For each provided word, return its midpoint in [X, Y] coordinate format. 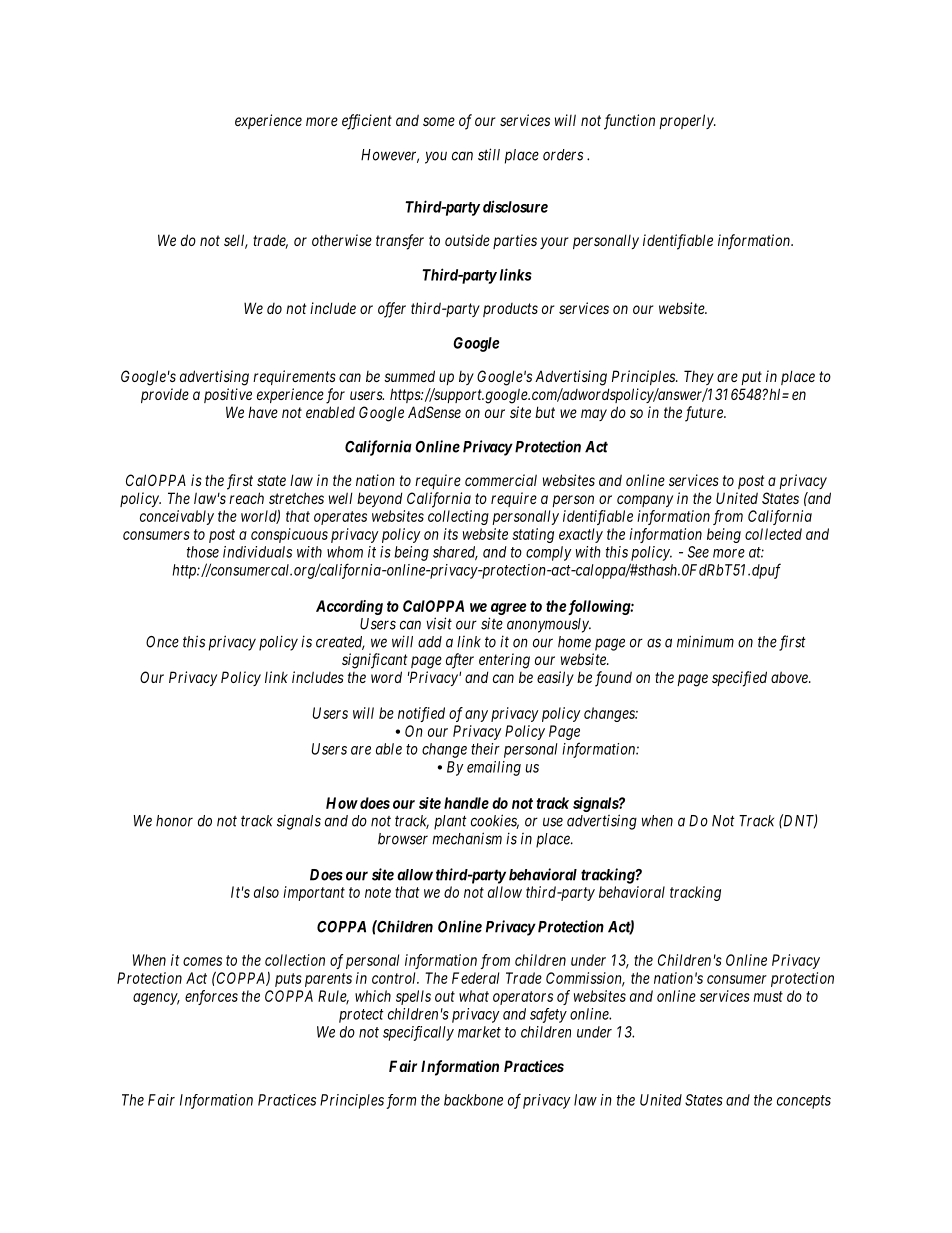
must [768, 996]
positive [228, 395]
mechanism [467, 838]
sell [236, 241]
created [340, 643]
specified [739, 679]
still [489, 154]
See [698, 552]
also [266, 892]
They [699, 377]
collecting [458, 517]
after [460, 661]
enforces [211, 997]
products [510, 310]
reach [246, 498]
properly [687, 121]
